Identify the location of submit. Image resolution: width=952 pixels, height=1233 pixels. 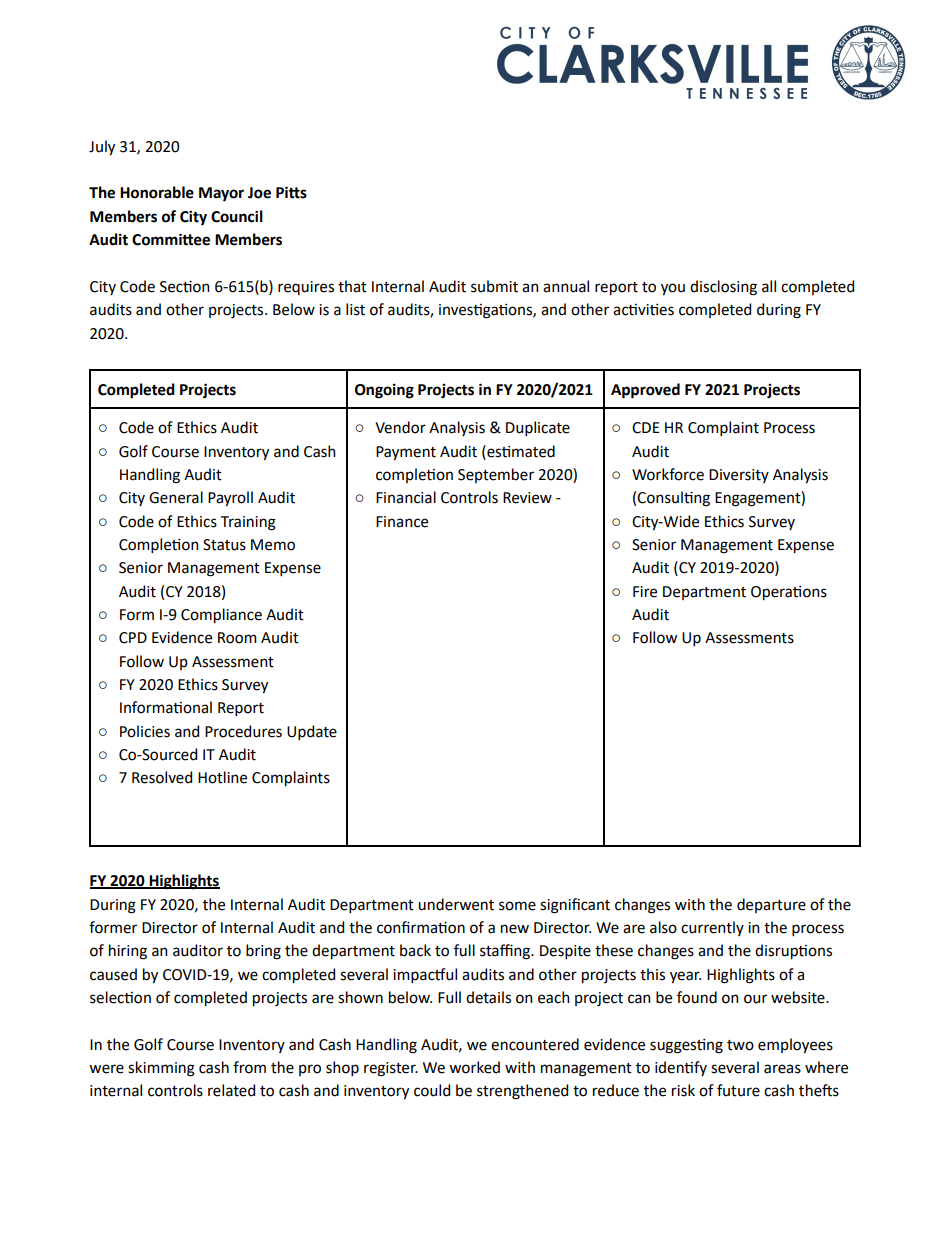
(494, 286).
